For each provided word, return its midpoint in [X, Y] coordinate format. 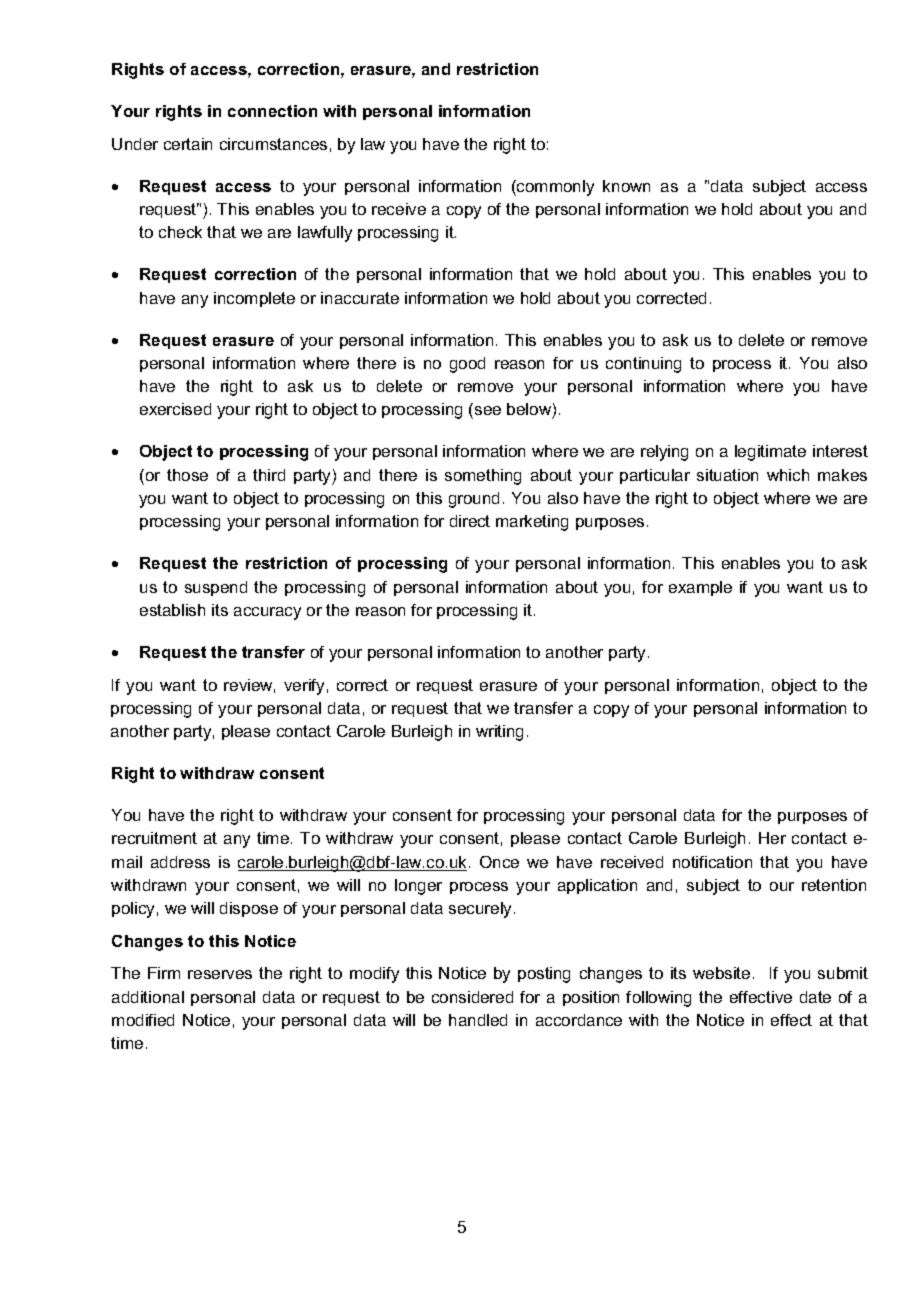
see [488, 410]
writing [499, 733]
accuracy [267, 613]
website [721, 973]
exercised [175, 409]
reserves [220, 974]
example [700, 588]
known [626, 186]
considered [472, 997]
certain [188, 144]
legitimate [770, 453]
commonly [554, 188]
